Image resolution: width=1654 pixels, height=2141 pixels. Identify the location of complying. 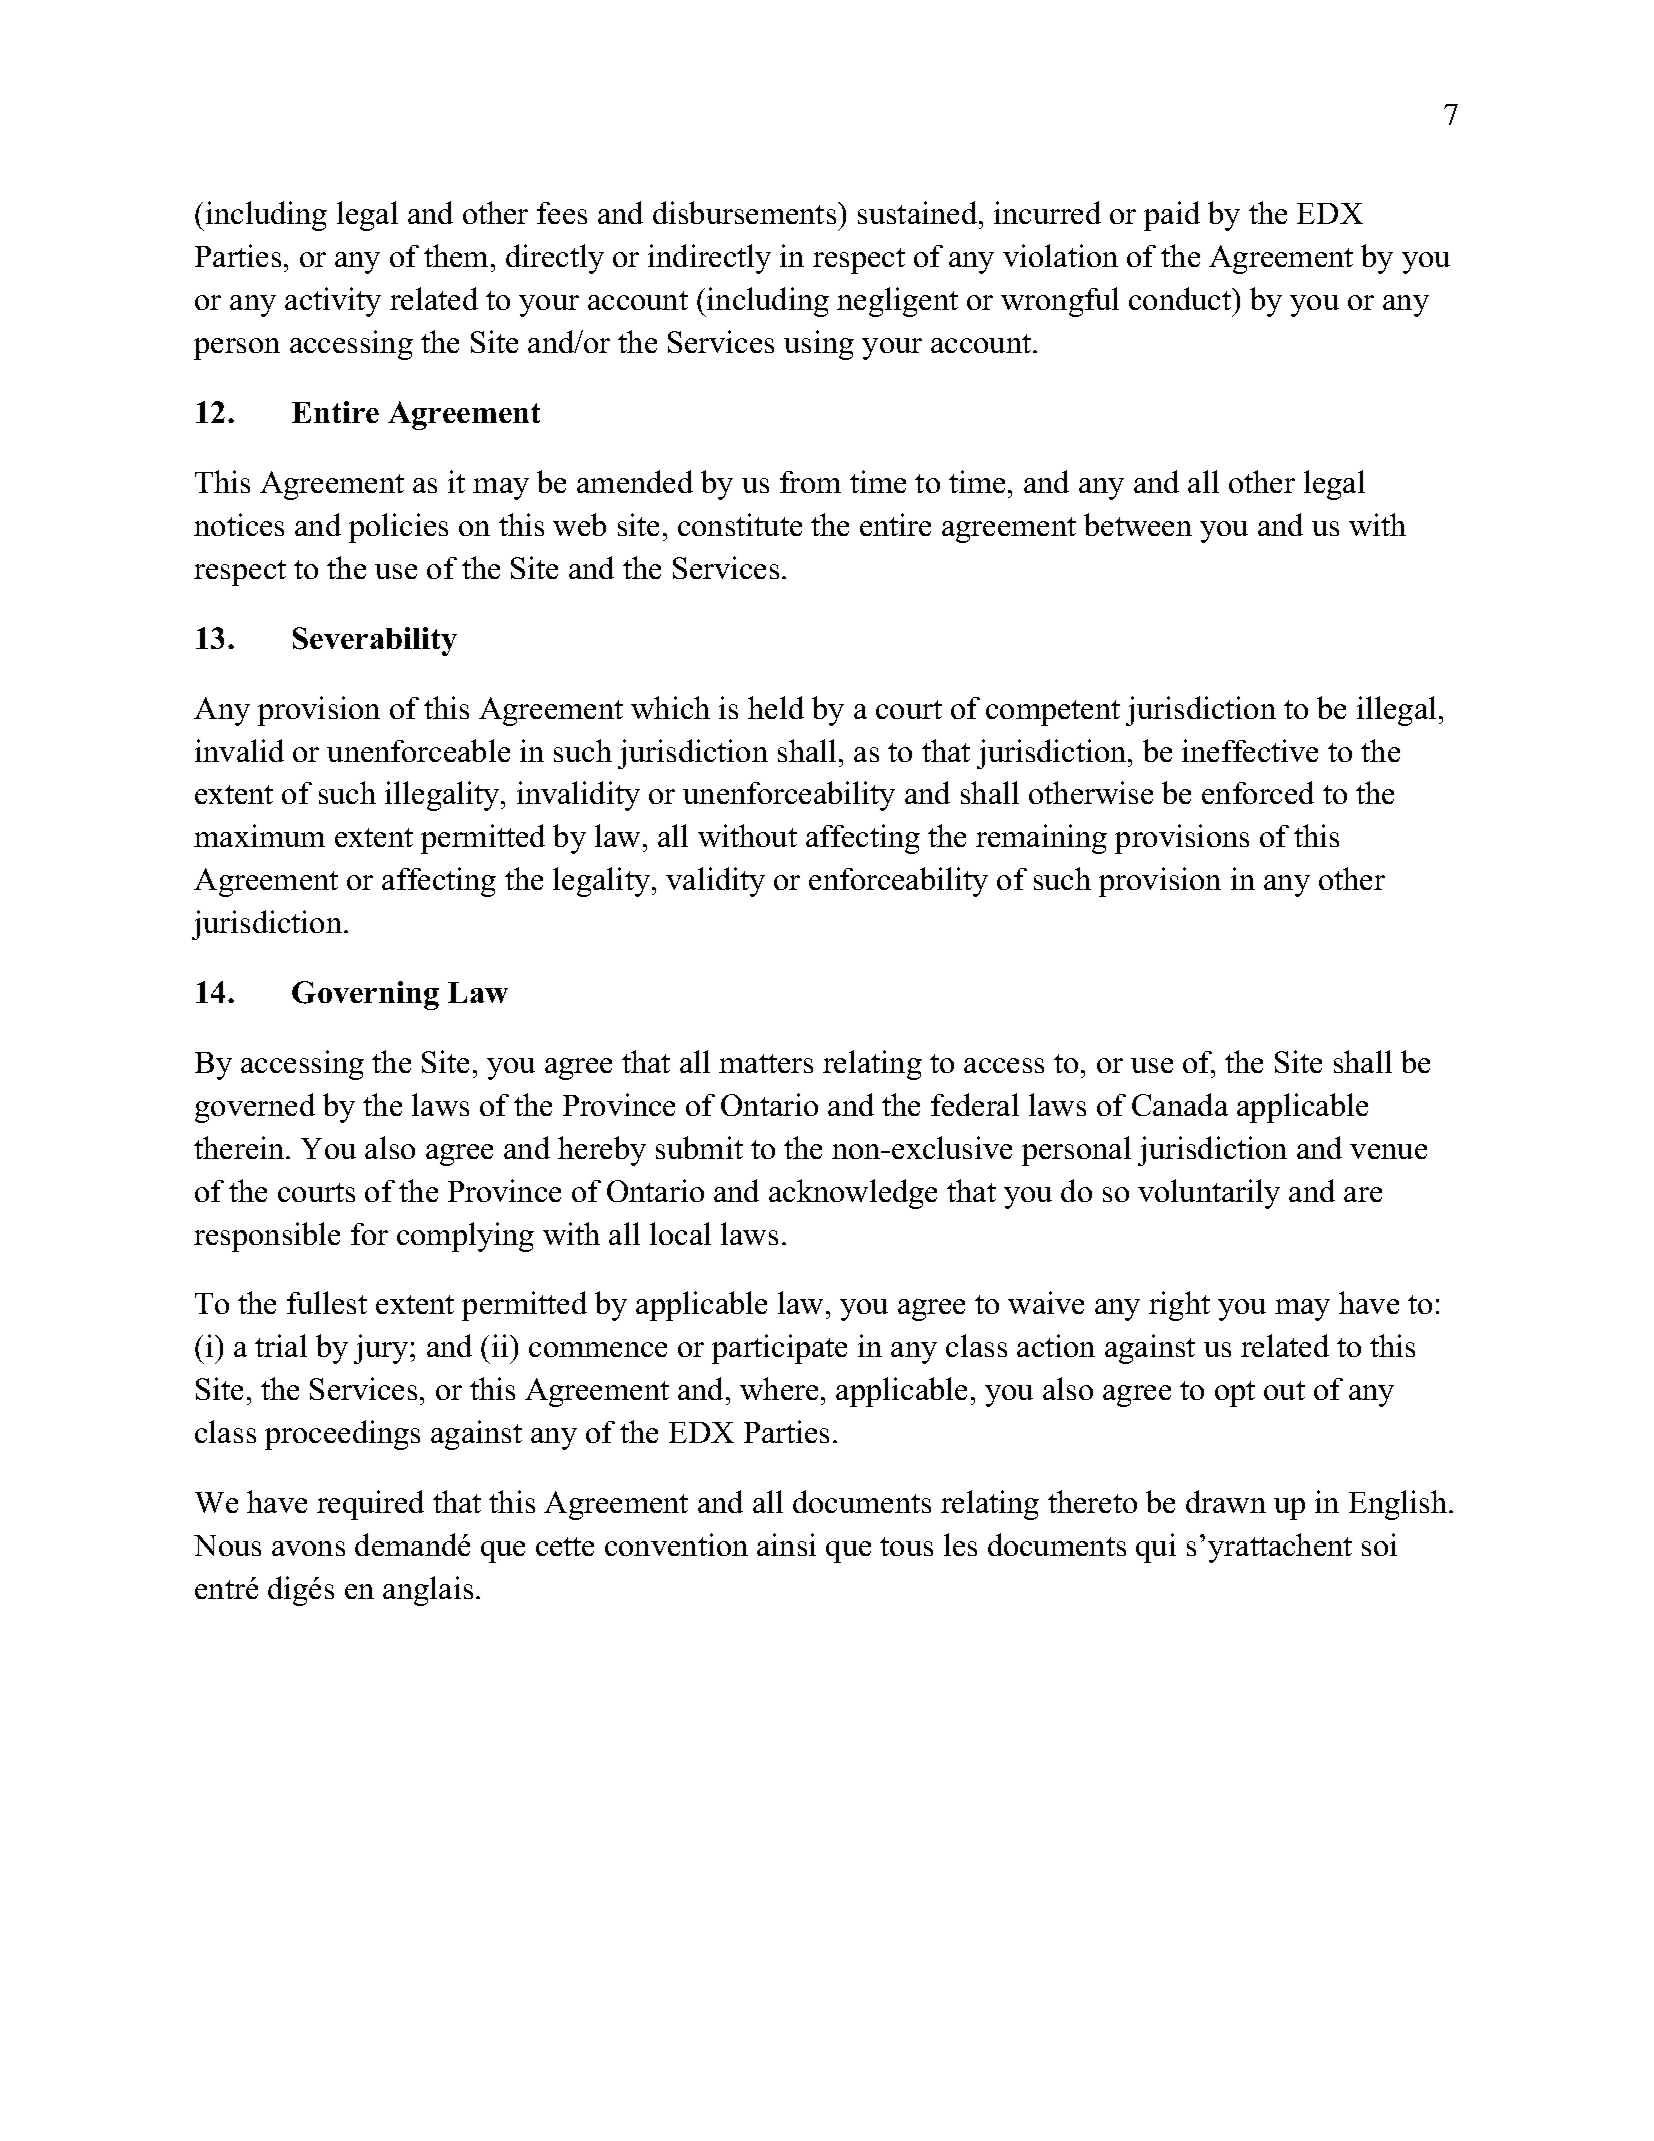
(465, 1237).
